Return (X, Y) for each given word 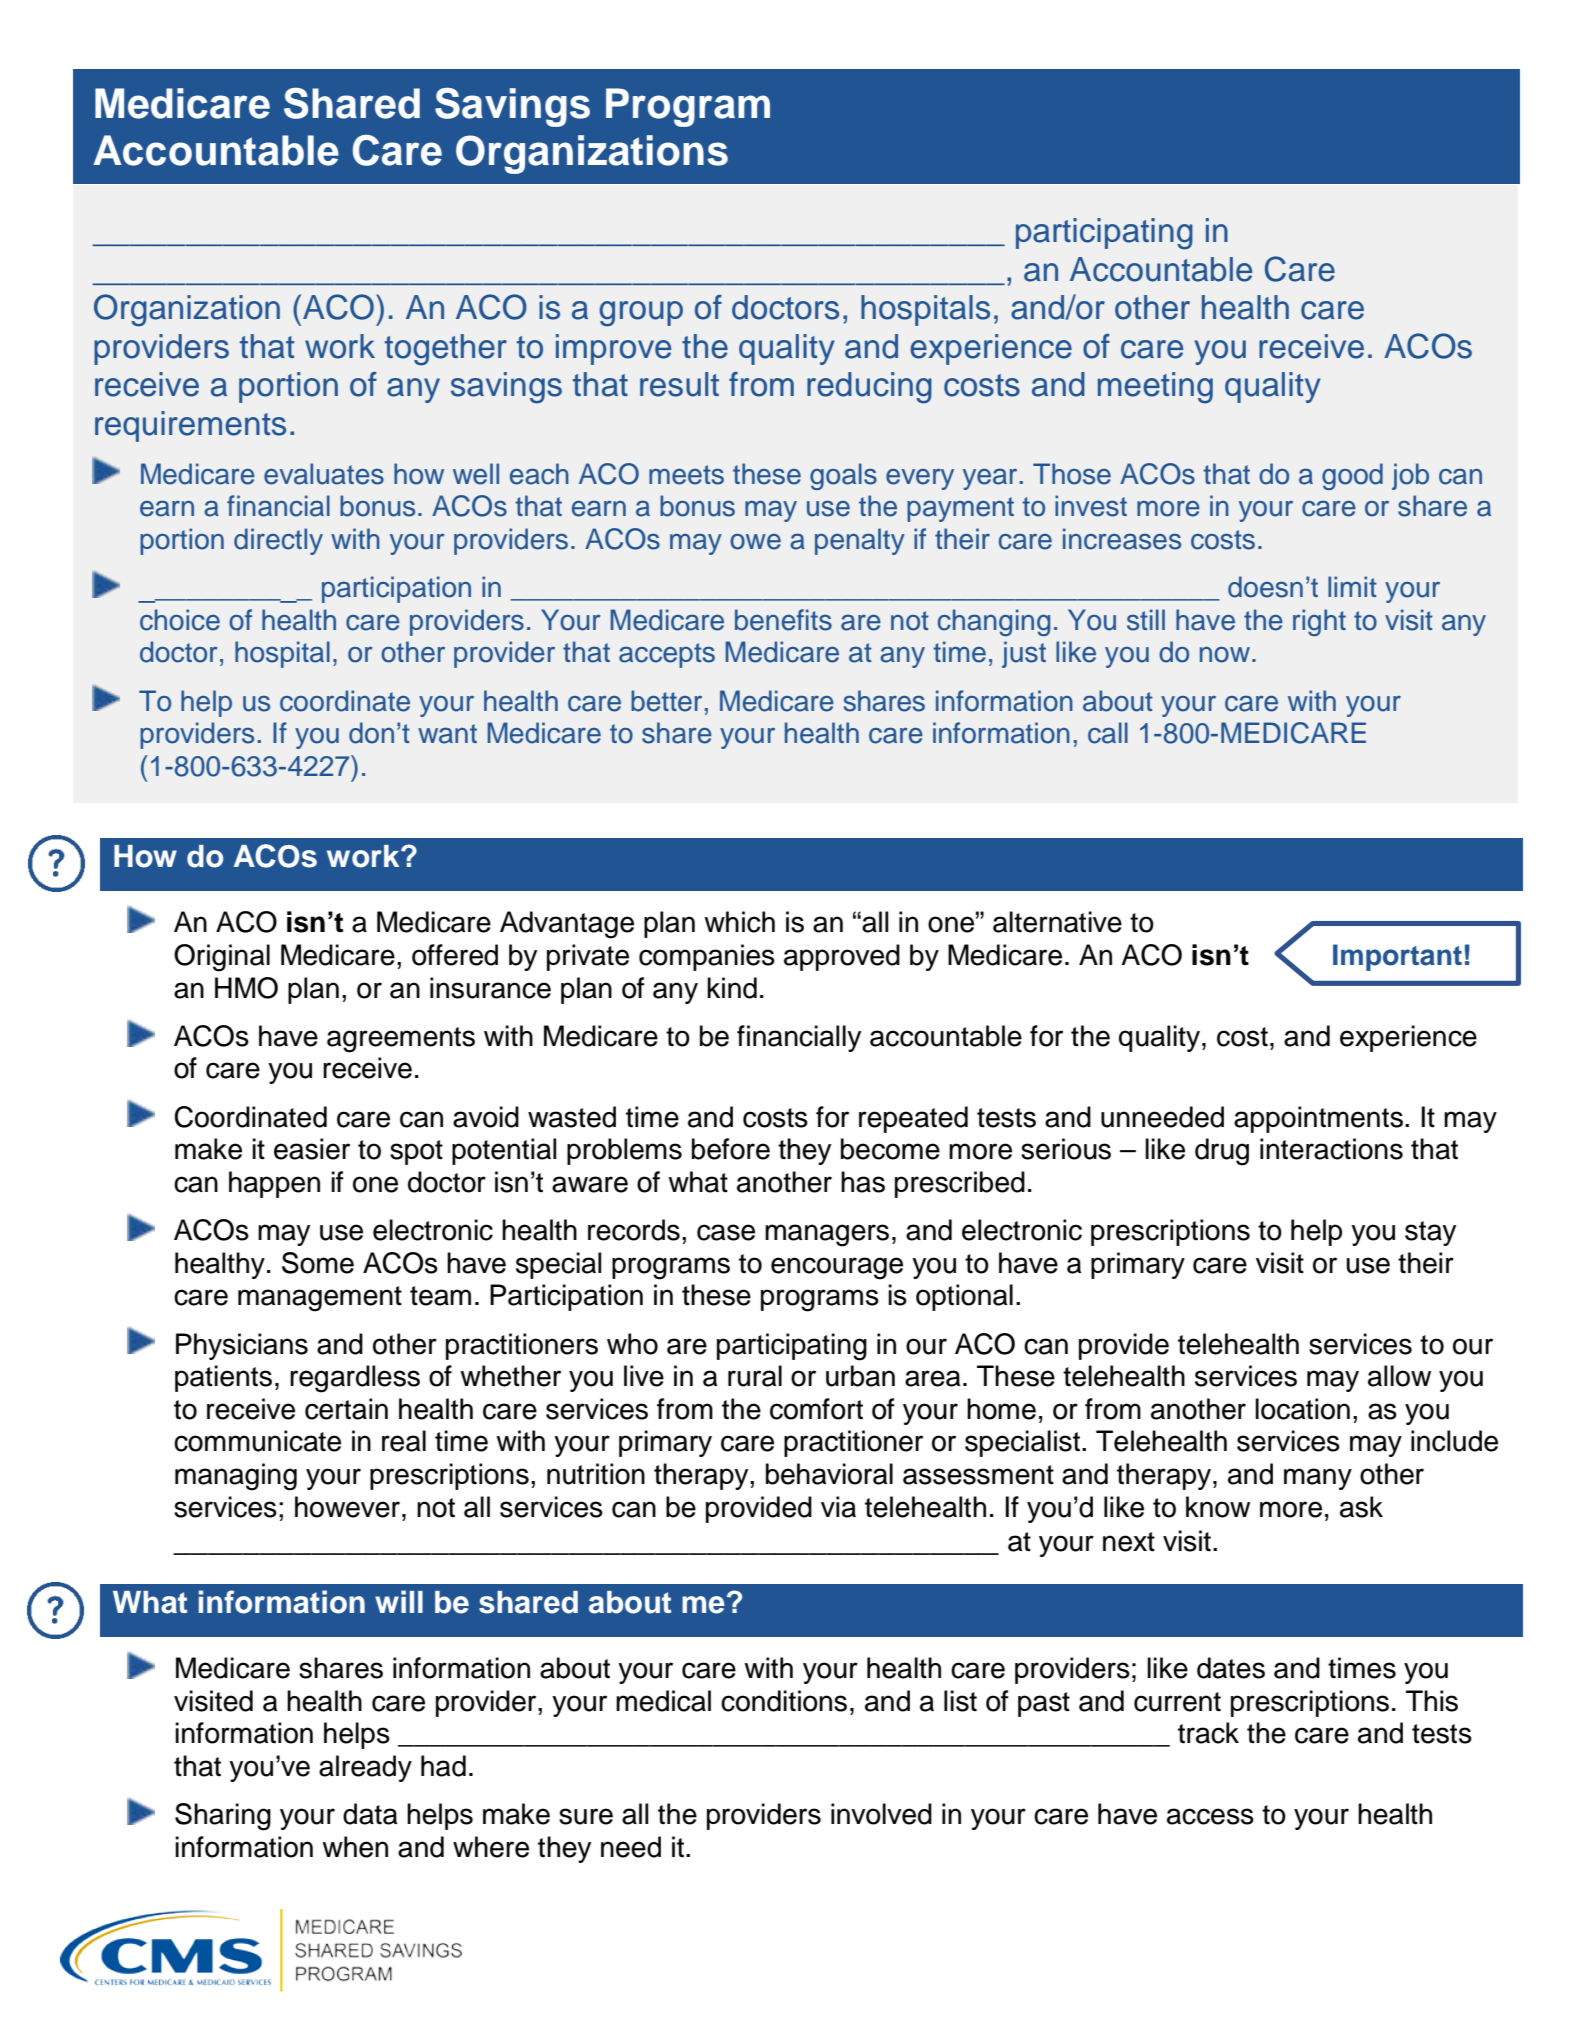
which (739, 922)
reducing (869, 388)
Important (1397, 957)
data (370, 1814)
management (320, 1299)
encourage (837, 1268)
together (446, 350)
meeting (1155, 388)
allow (1399, 1376)
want (447, 734)
